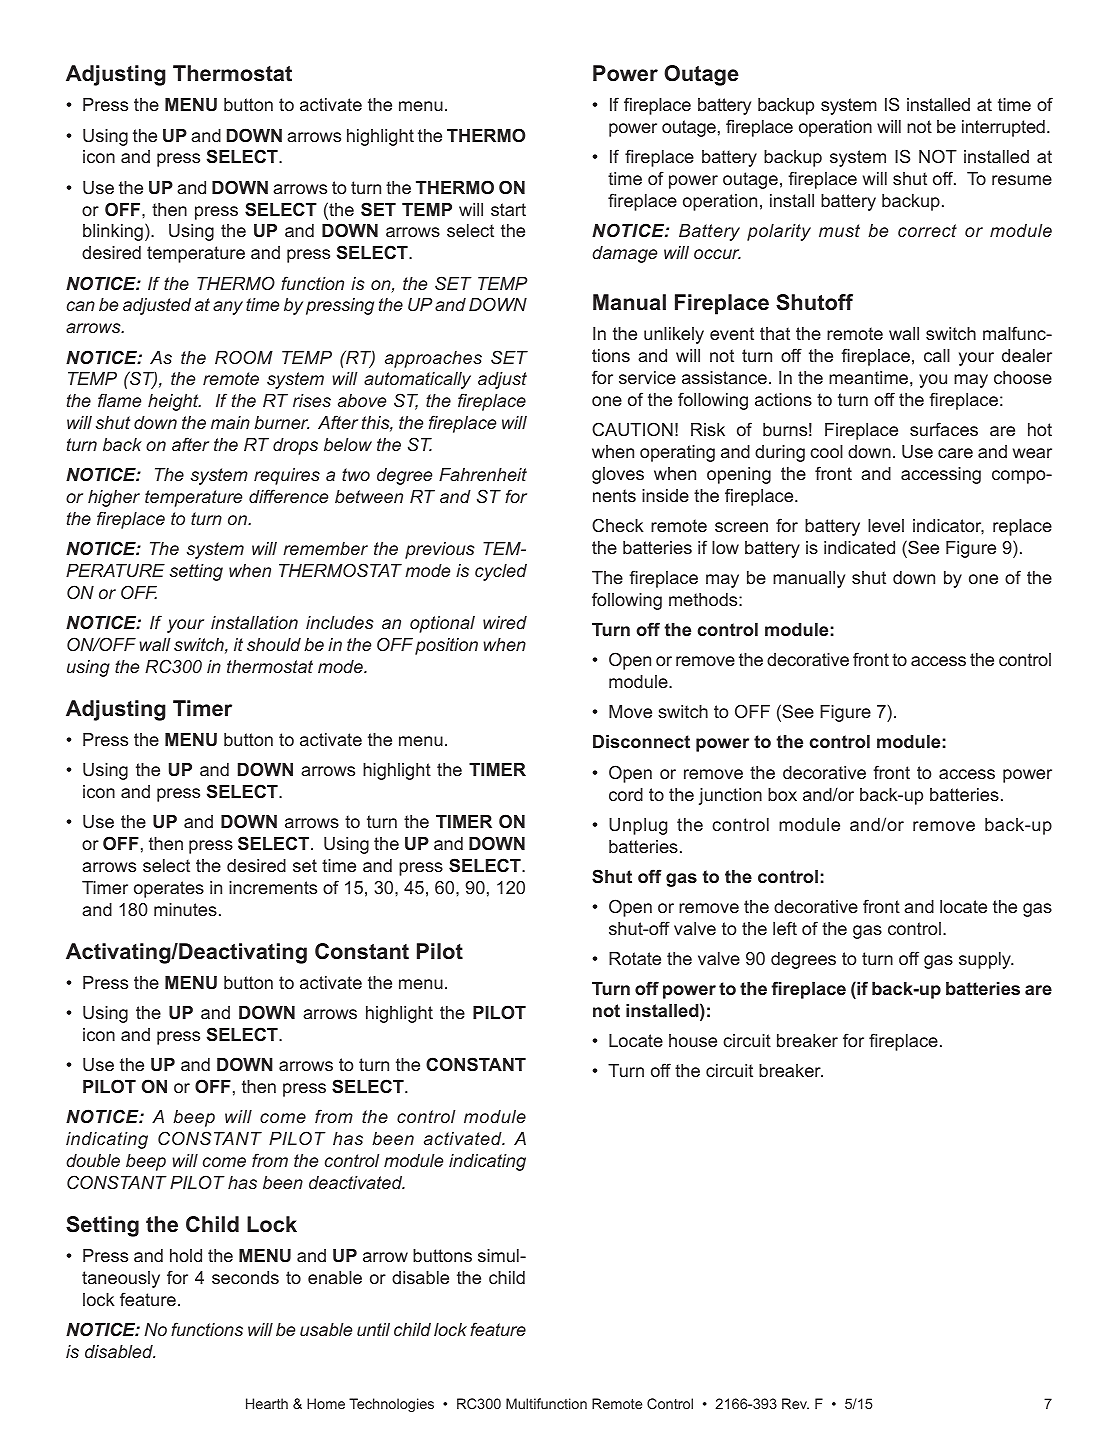 This screenshot has height=1447, width=1118. I want to click on Unplug, so click(638, 826).
